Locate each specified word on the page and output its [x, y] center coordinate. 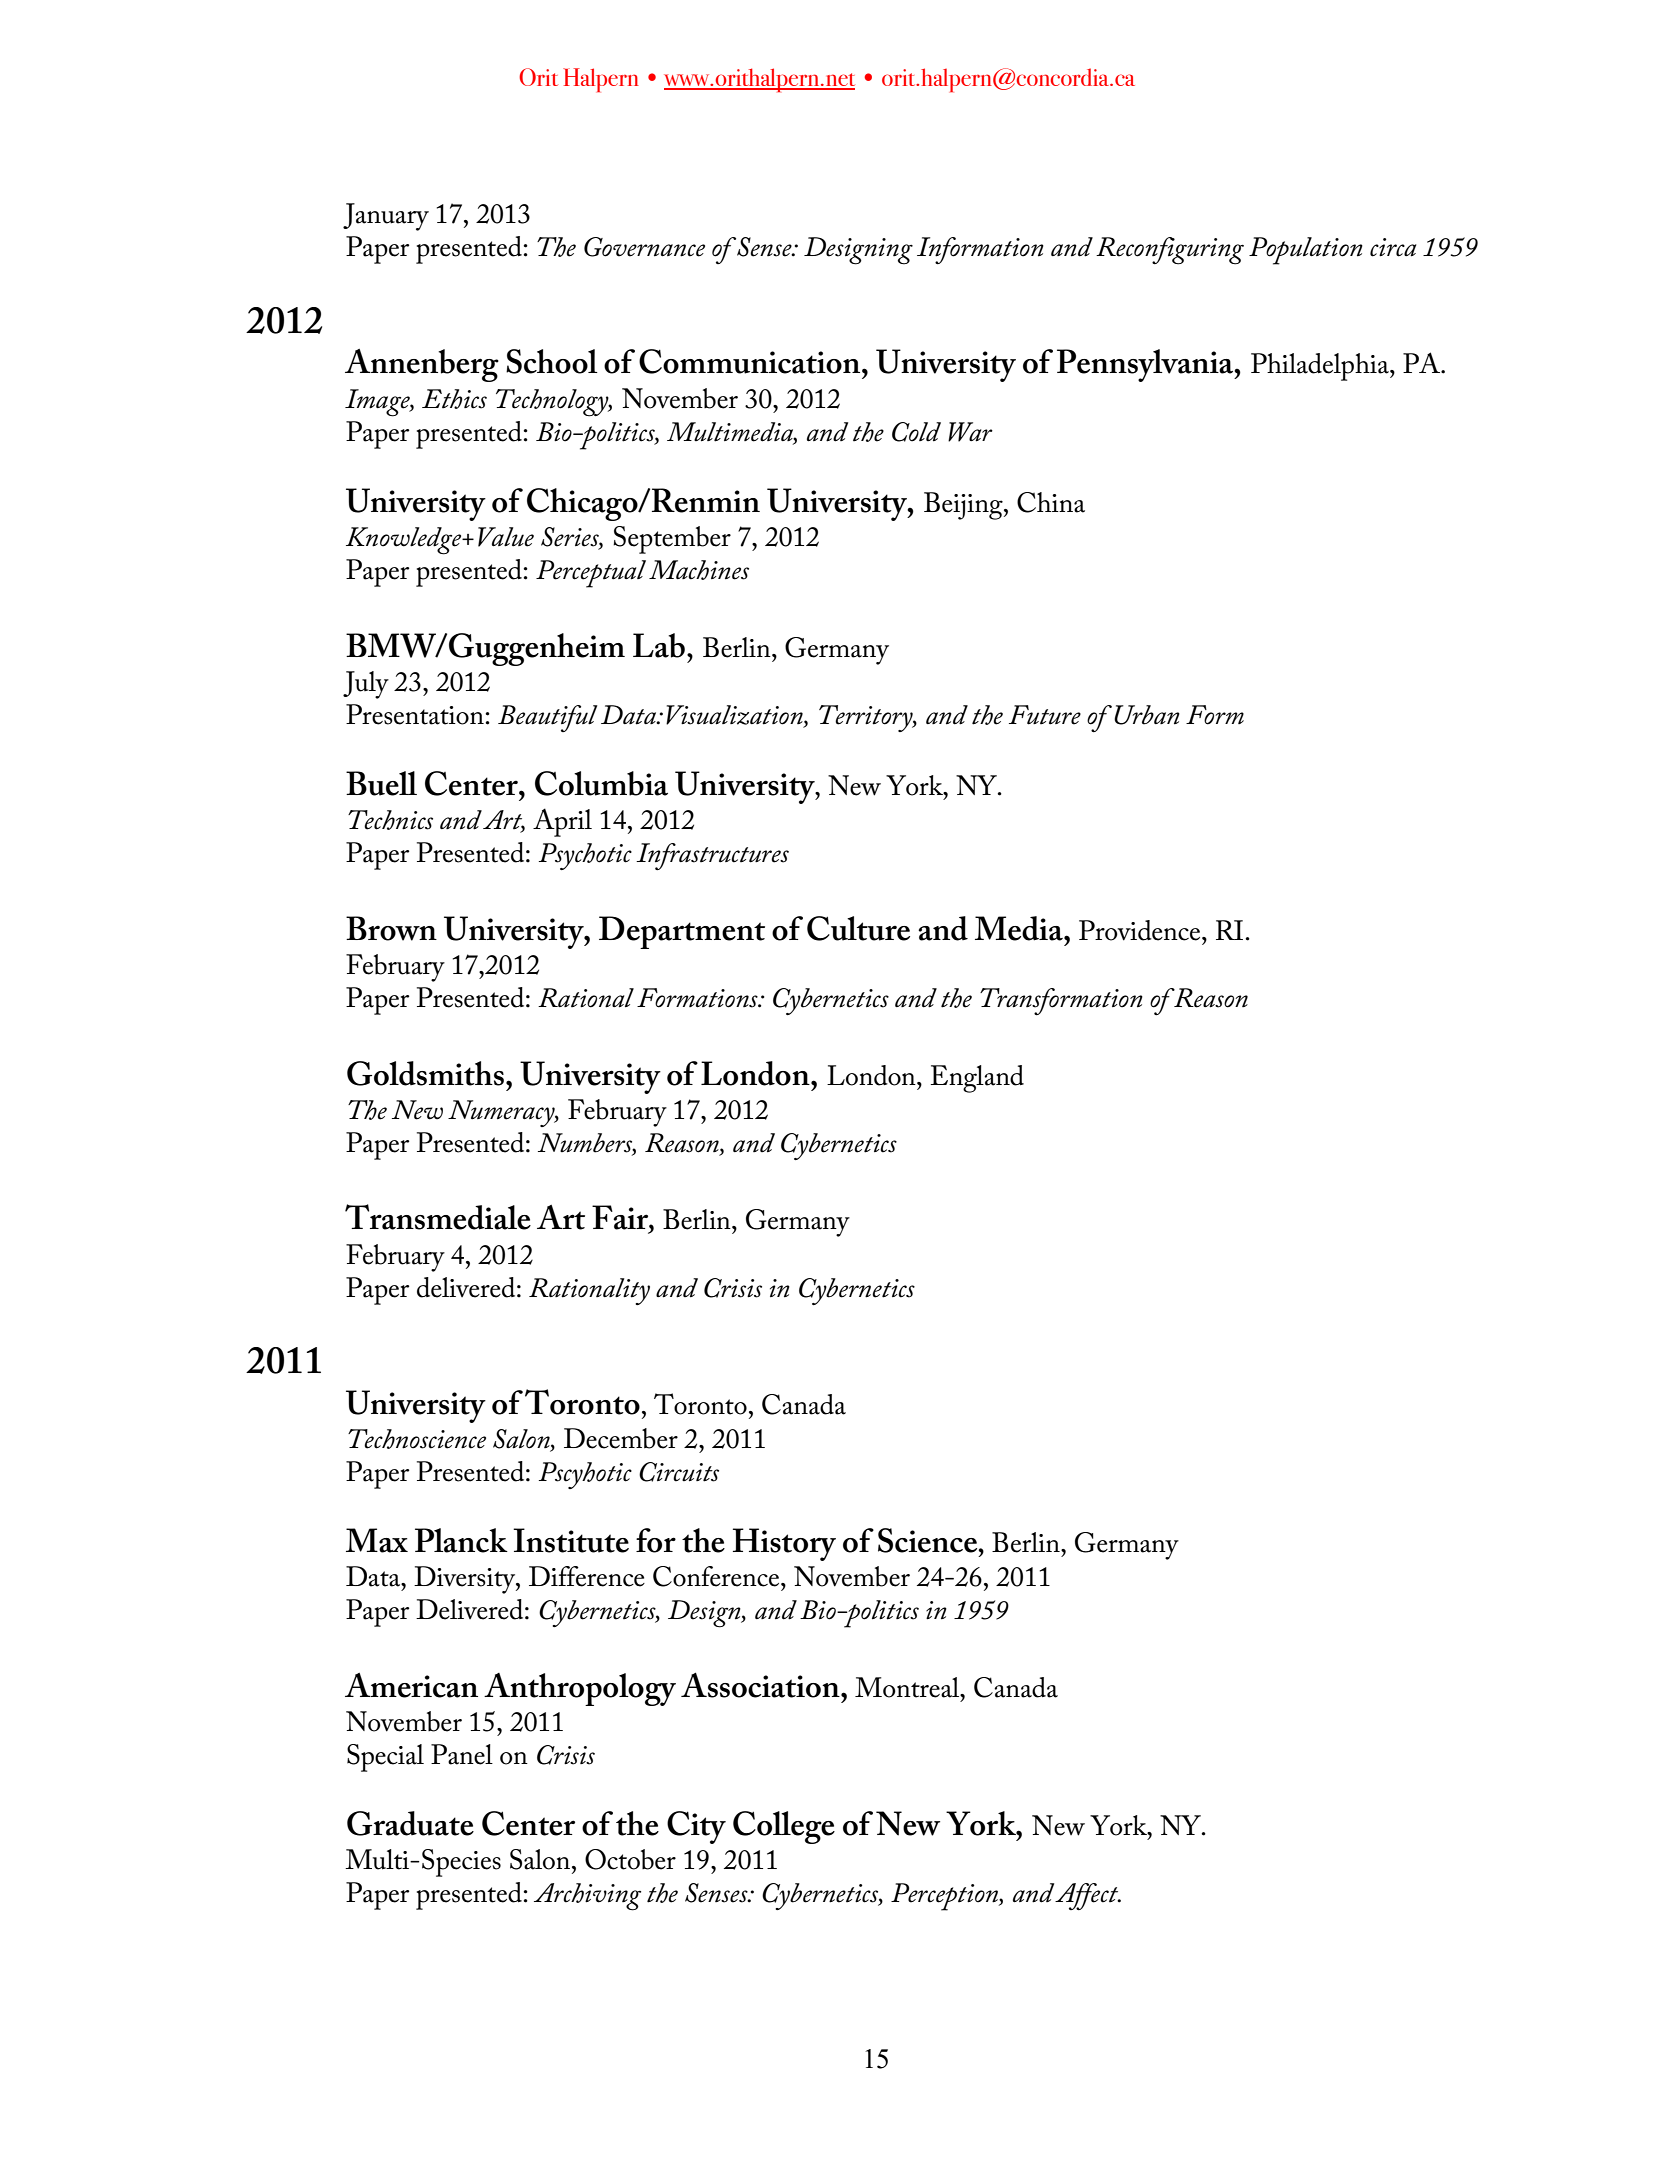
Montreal [908, 1687]
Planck [461, 1540]
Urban [1147, 715]
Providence [1141, 930]
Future [1045, 715]
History [784, 1544]
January [386, 217]
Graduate [410, 1823]
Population [1306, 251]
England [977, 1079]
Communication [751, 361]
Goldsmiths [425, 1073]
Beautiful [548, 718]
